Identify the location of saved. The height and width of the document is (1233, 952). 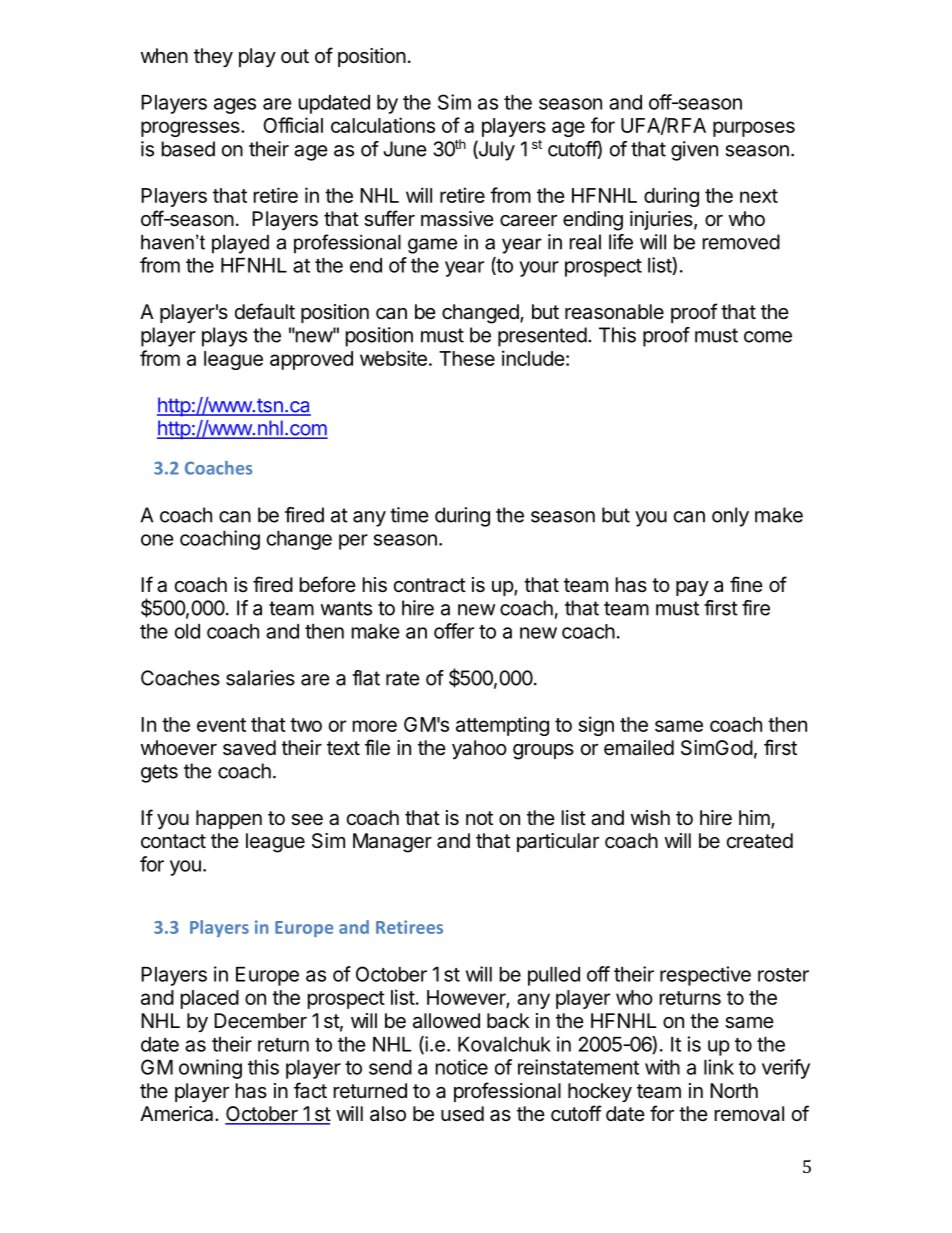
(249, 748).
